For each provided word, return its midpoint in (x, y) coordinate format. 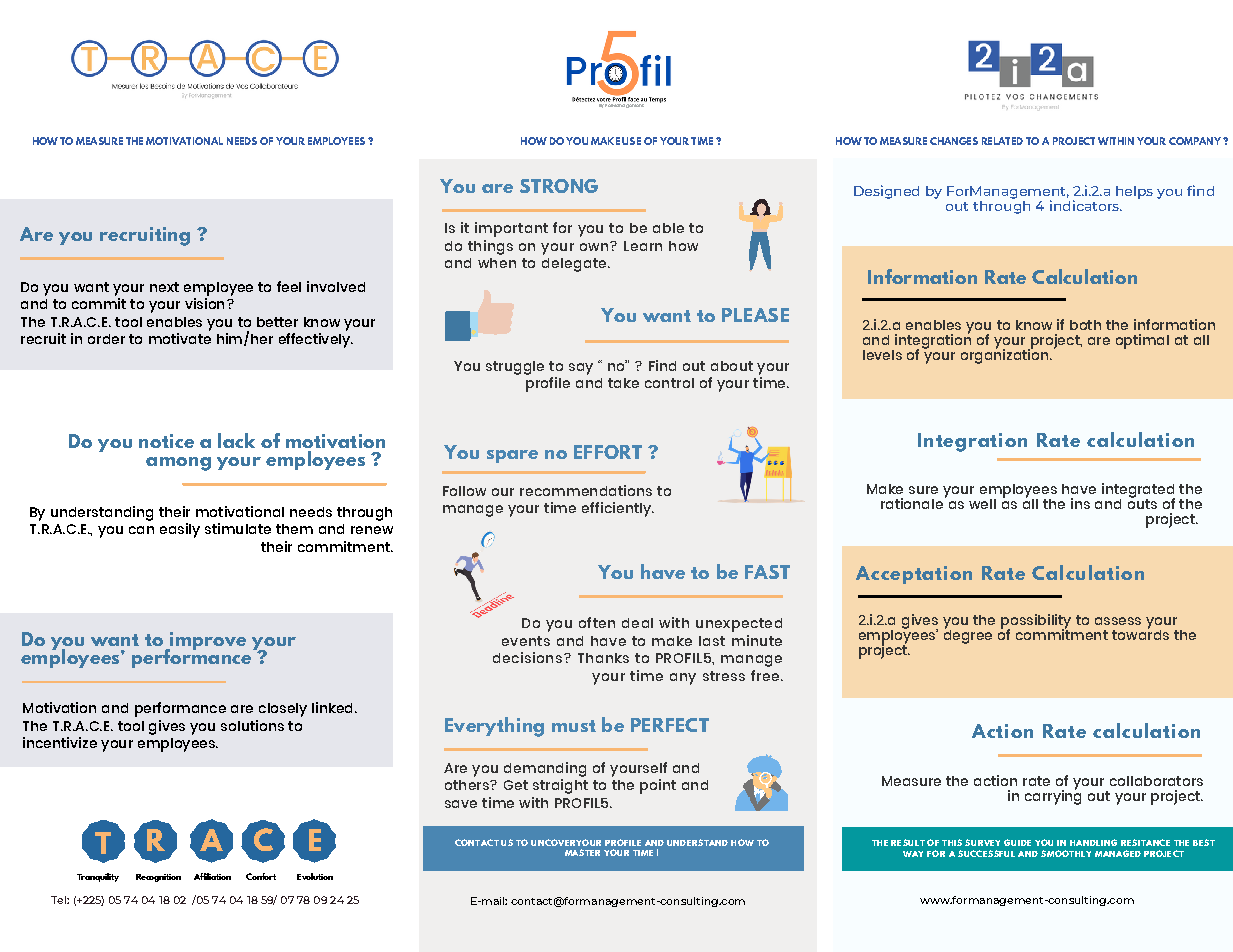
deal (637, 623)
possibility (1036, 622)
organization (1006, 355)
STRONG (559, 186)
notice (166, 441)
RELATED (1002, 141)
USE (631, 141)
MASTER (582, 852)
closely (283, 710)
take (623, 383)
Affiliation (212, 876)
